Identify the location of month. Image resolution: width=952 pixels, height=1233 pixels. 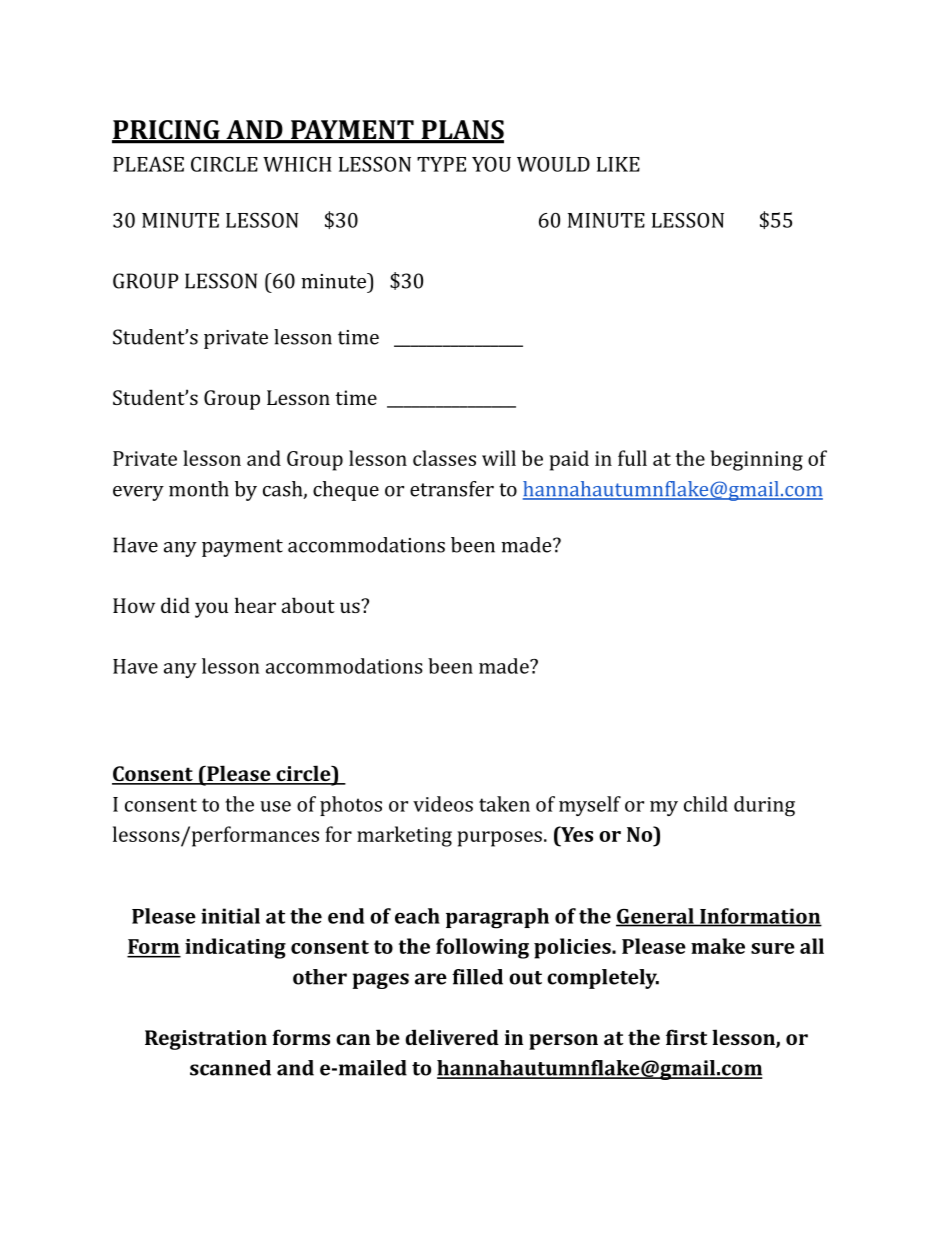
(199, 489).
